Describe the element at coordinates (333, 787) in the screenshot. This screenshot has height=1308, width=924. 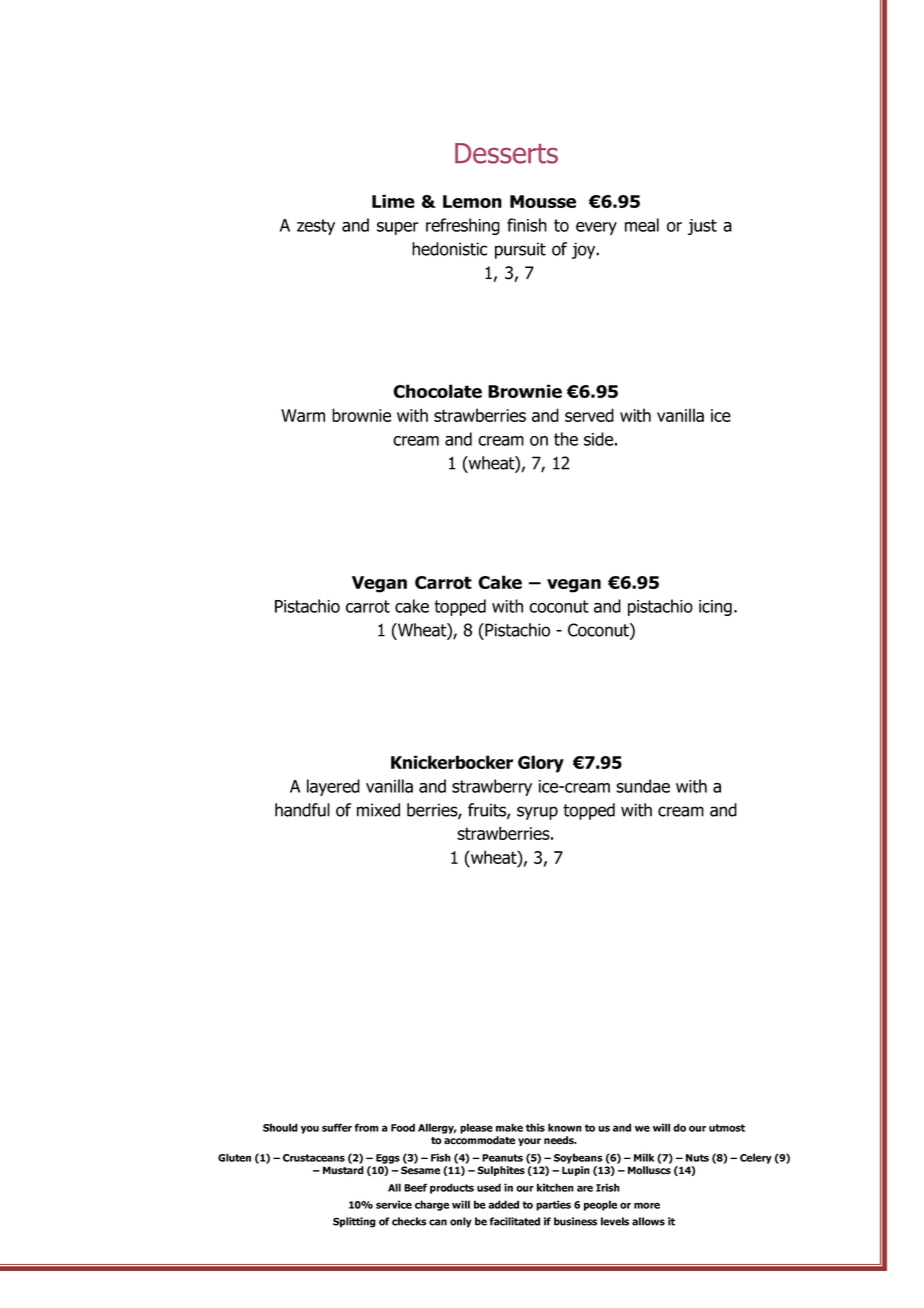
I see `layered` at that location.
